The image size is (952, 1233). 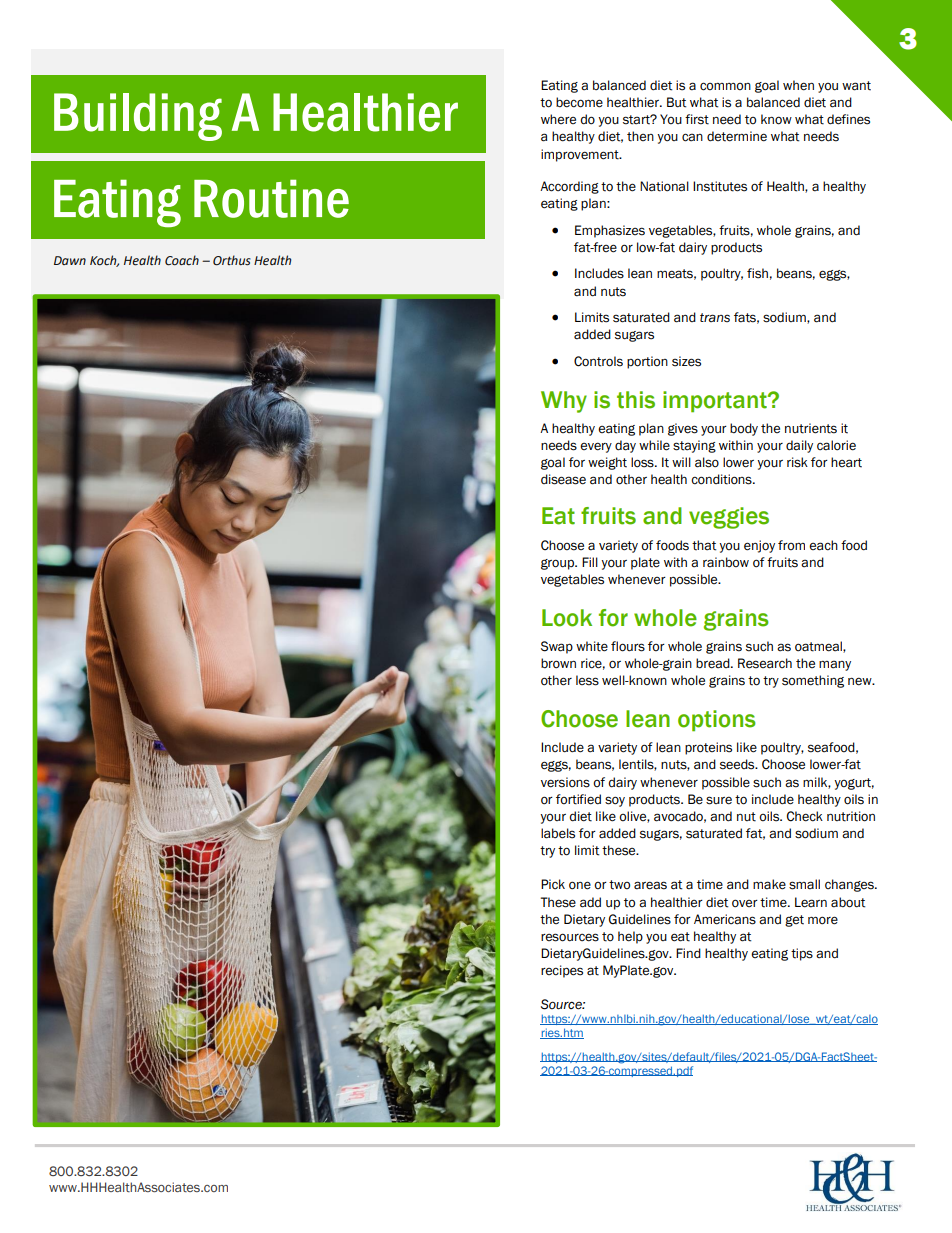 I want to click on Pick, so click(x=553, y=884).
